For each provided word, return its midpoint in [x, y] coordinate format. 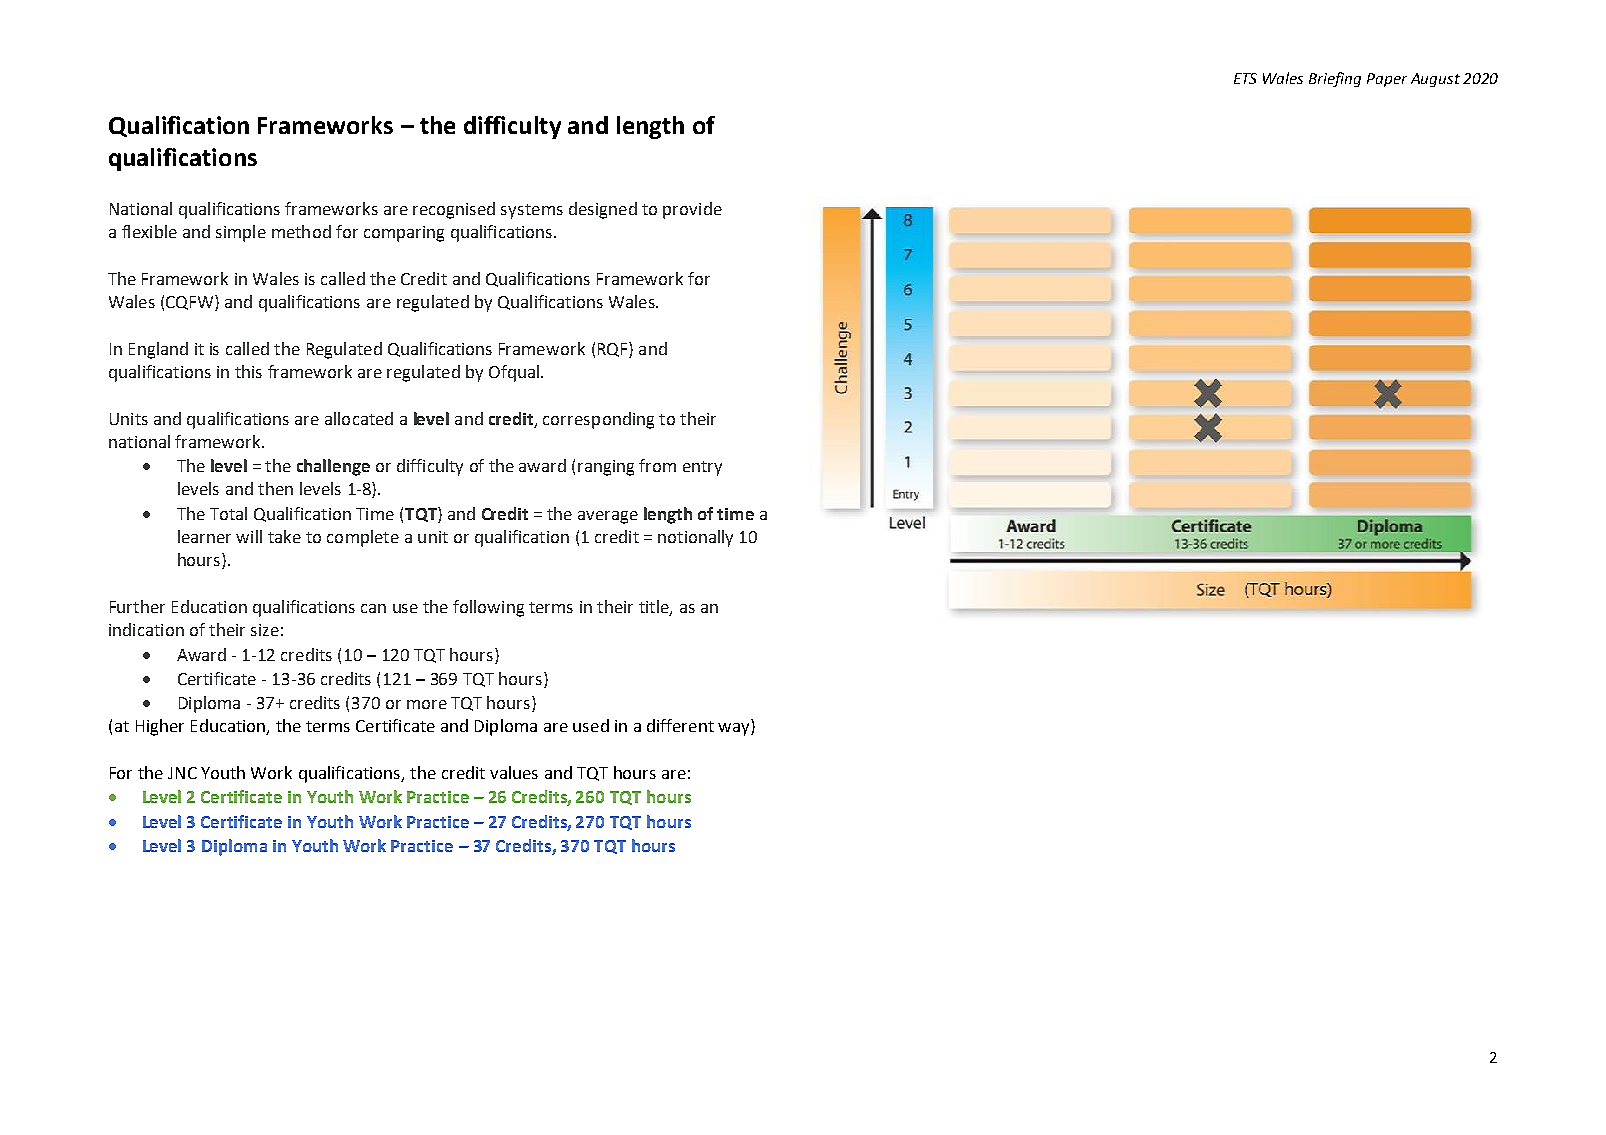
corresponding [598, 420]
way [735, 729]
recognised [454, 210]
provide [692, 210]
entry [702, 468]
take [284, 536]
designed [603, 210]
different [680, 725]
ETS [1245, 78]
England [158, 350]
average [608, 517]
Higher [160, 727]
